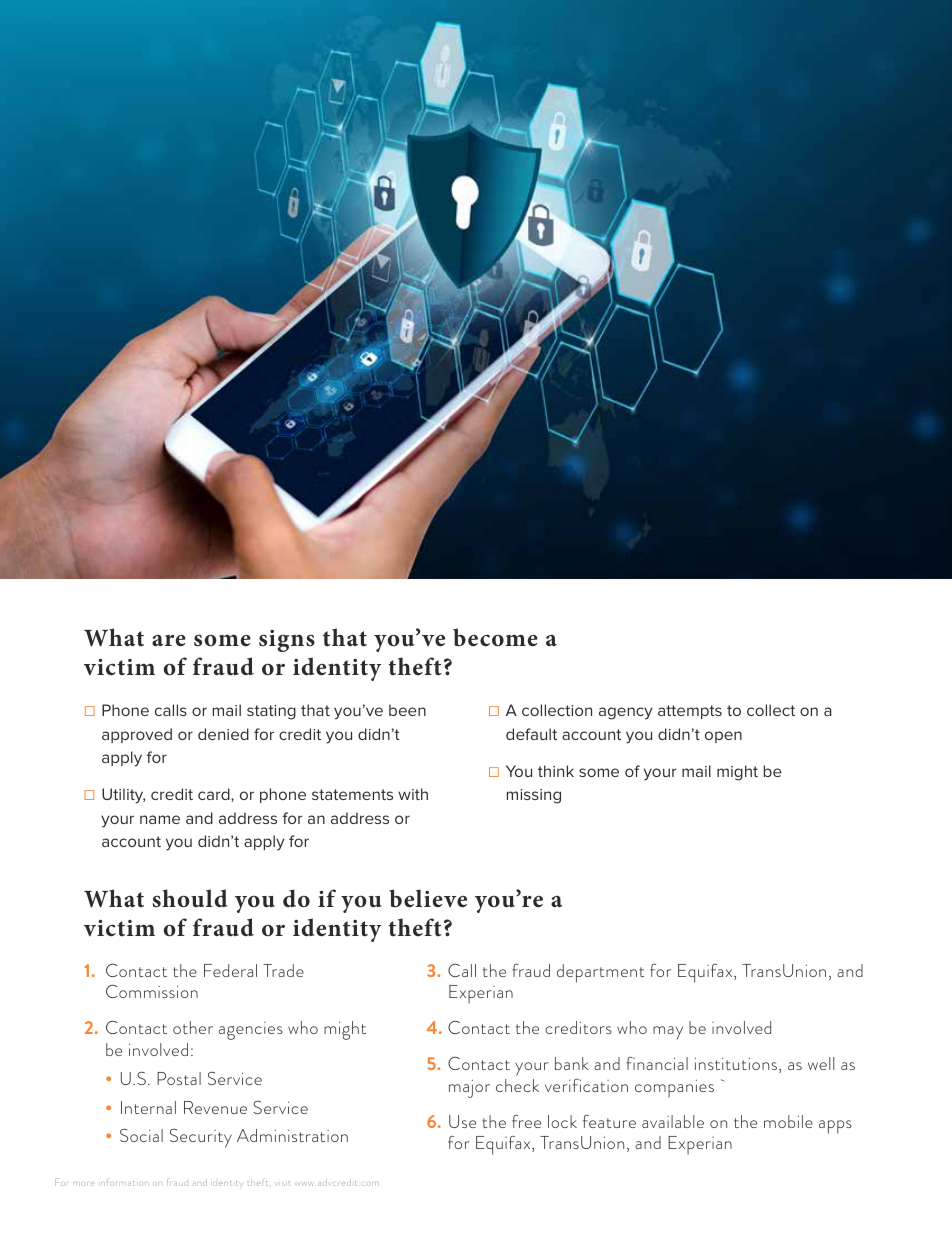 The width and height of the page is (952, 1233). I want to click on become, so click(495, 637).
